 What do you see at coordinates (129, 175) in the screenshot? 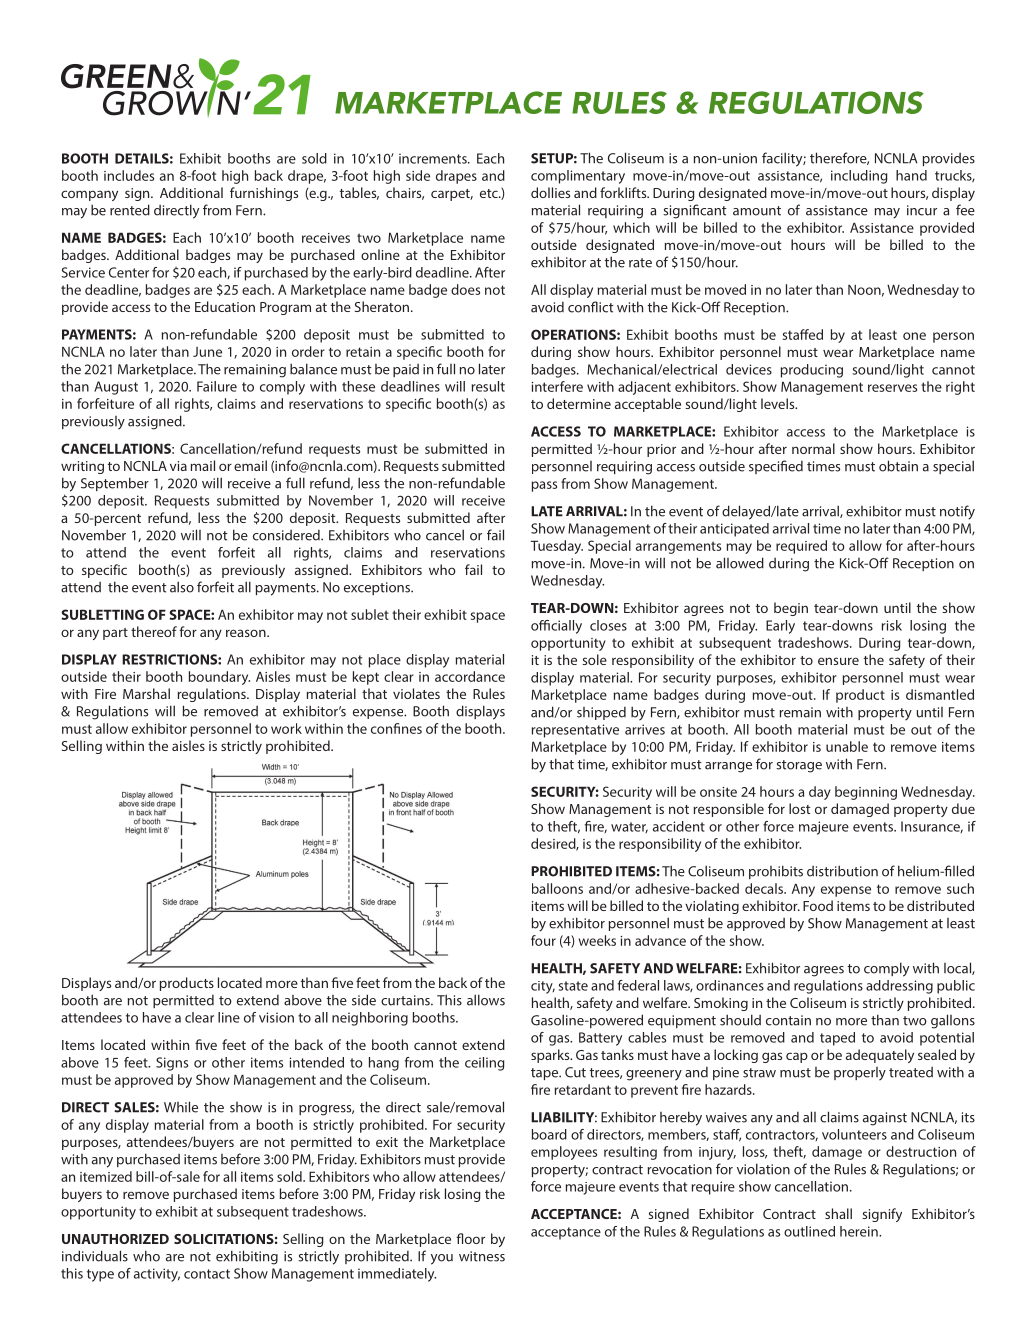
I see `includes` at bounding box center [129, 175].
